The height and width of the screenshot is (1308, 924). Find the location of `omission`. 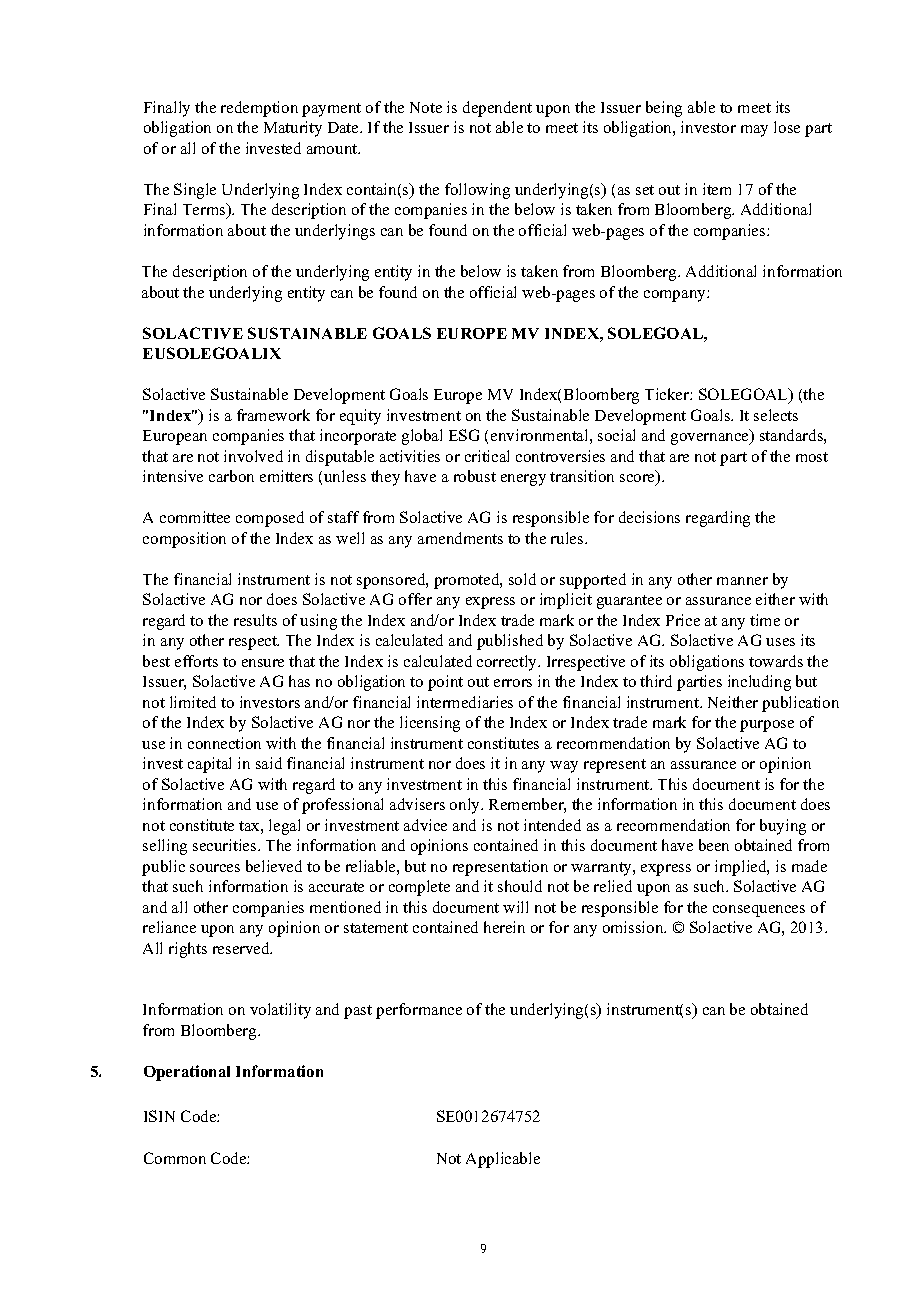

omission is located at coordinates (634, 927).
